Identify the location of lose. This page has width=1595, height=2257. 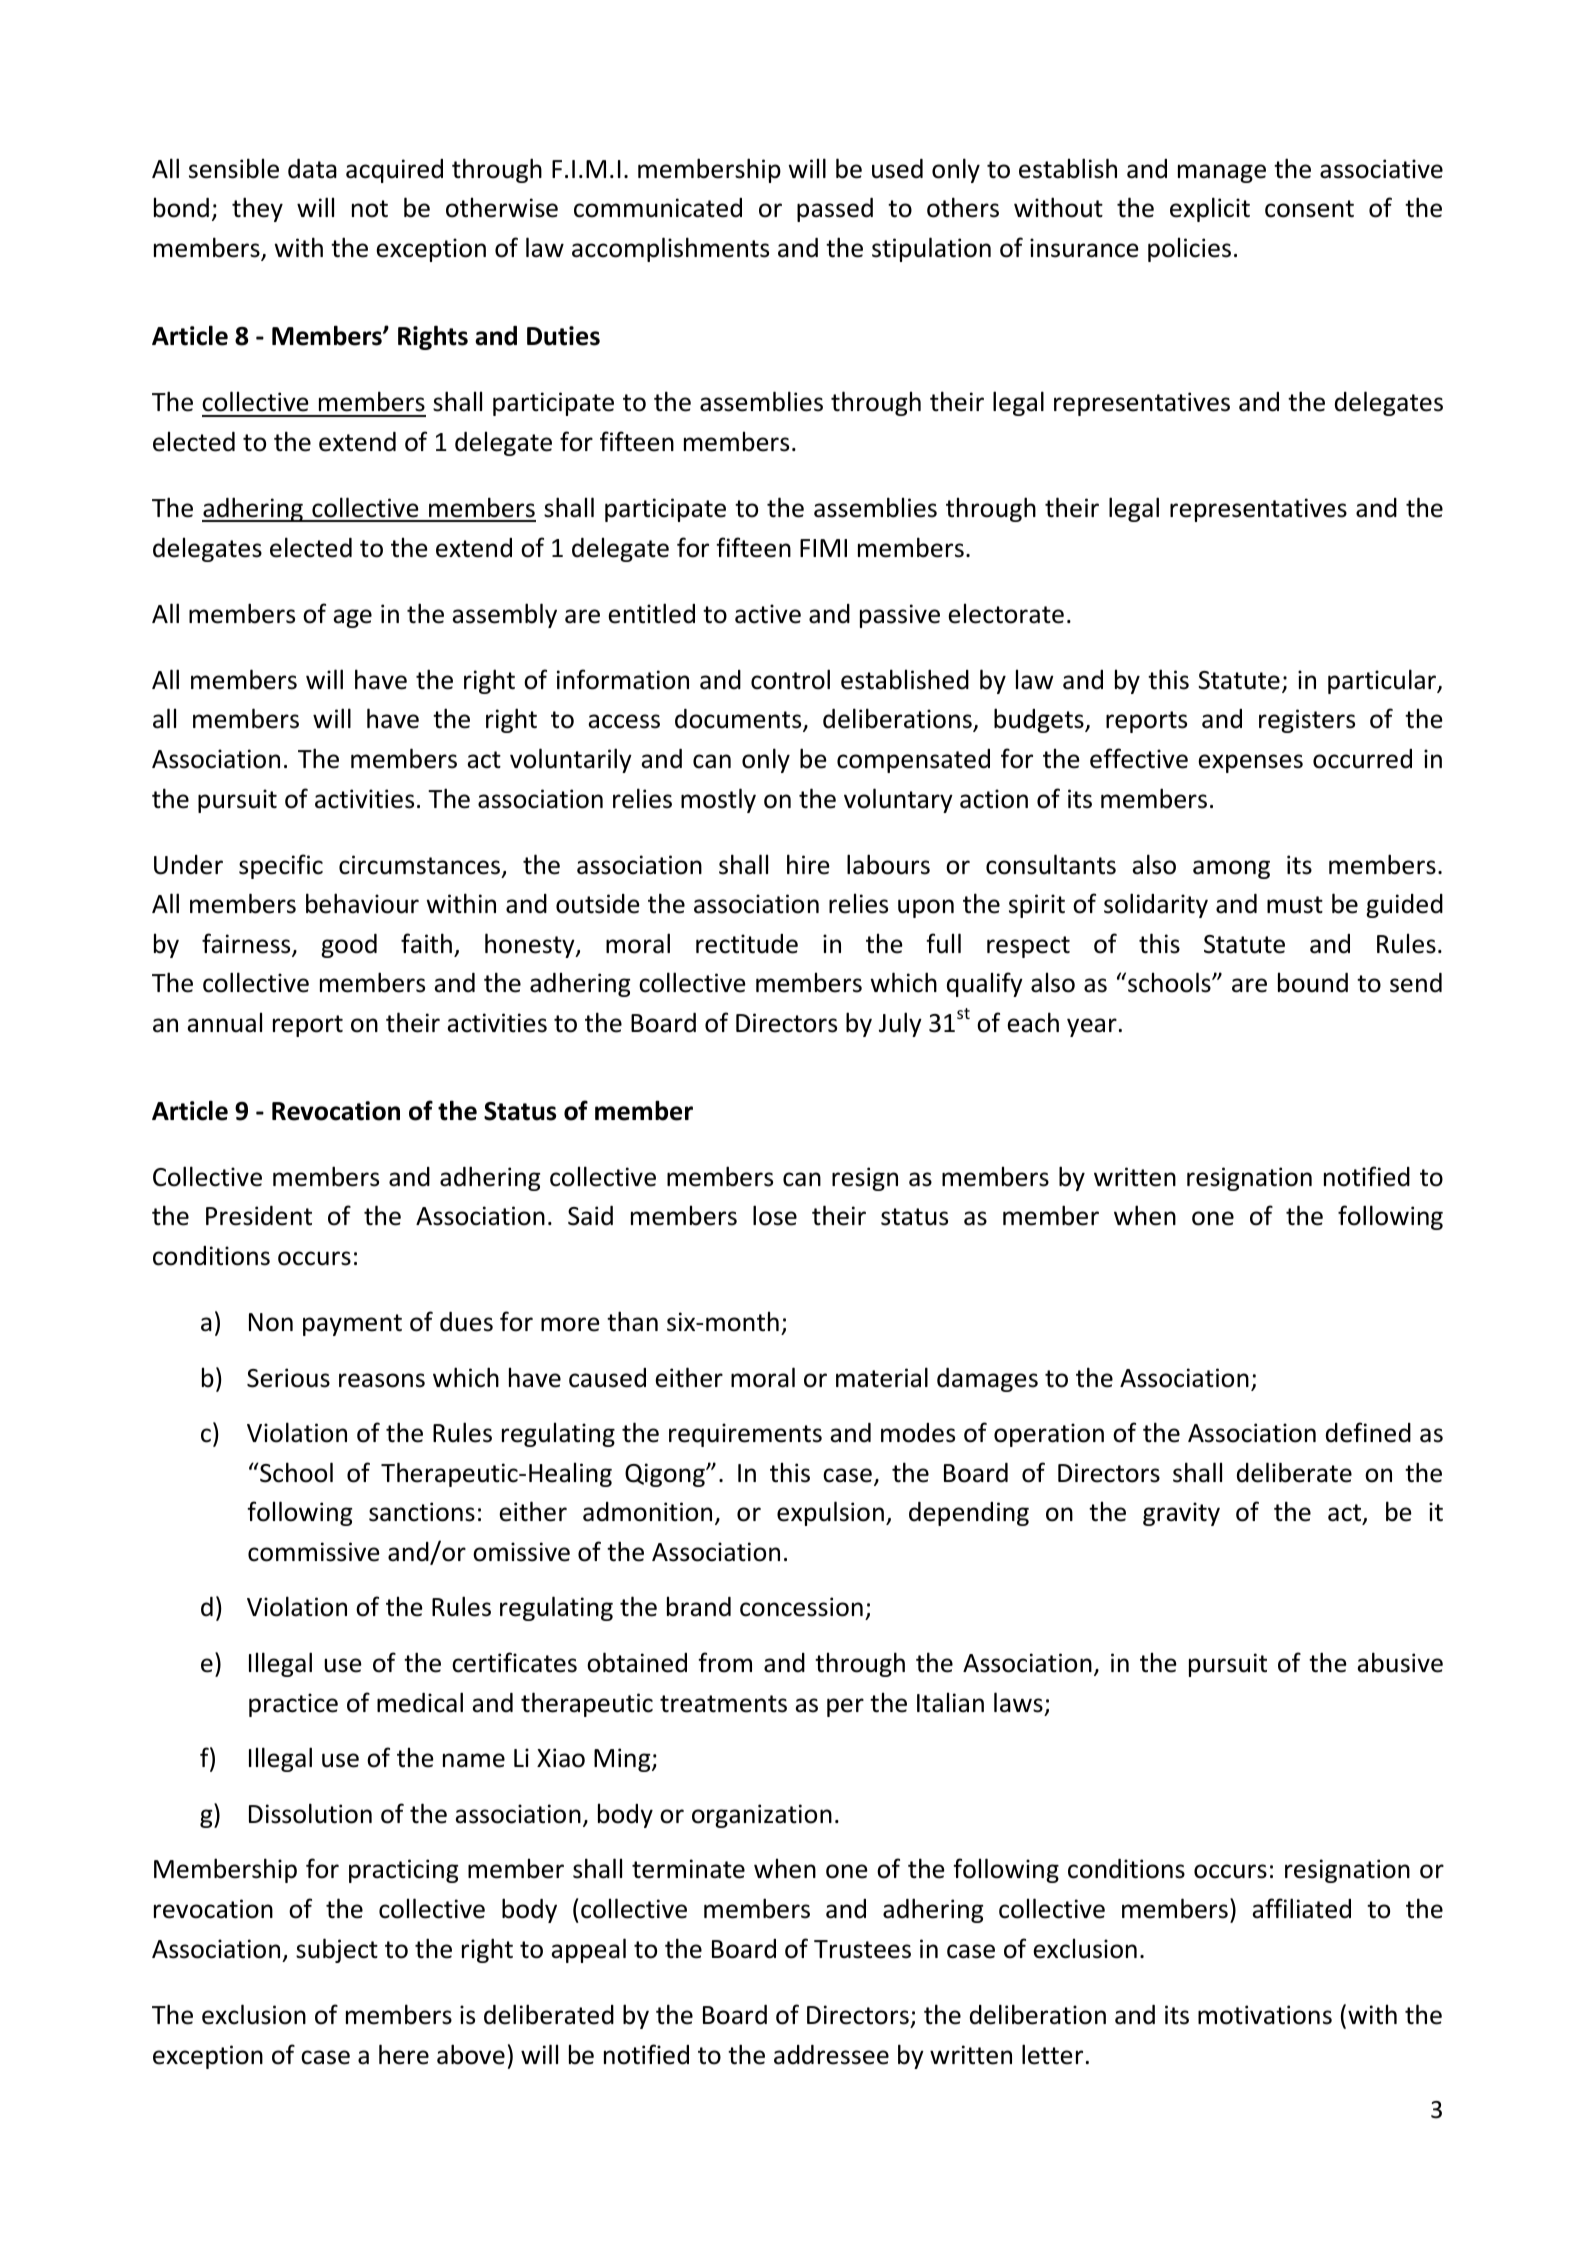
(775, 1215).
